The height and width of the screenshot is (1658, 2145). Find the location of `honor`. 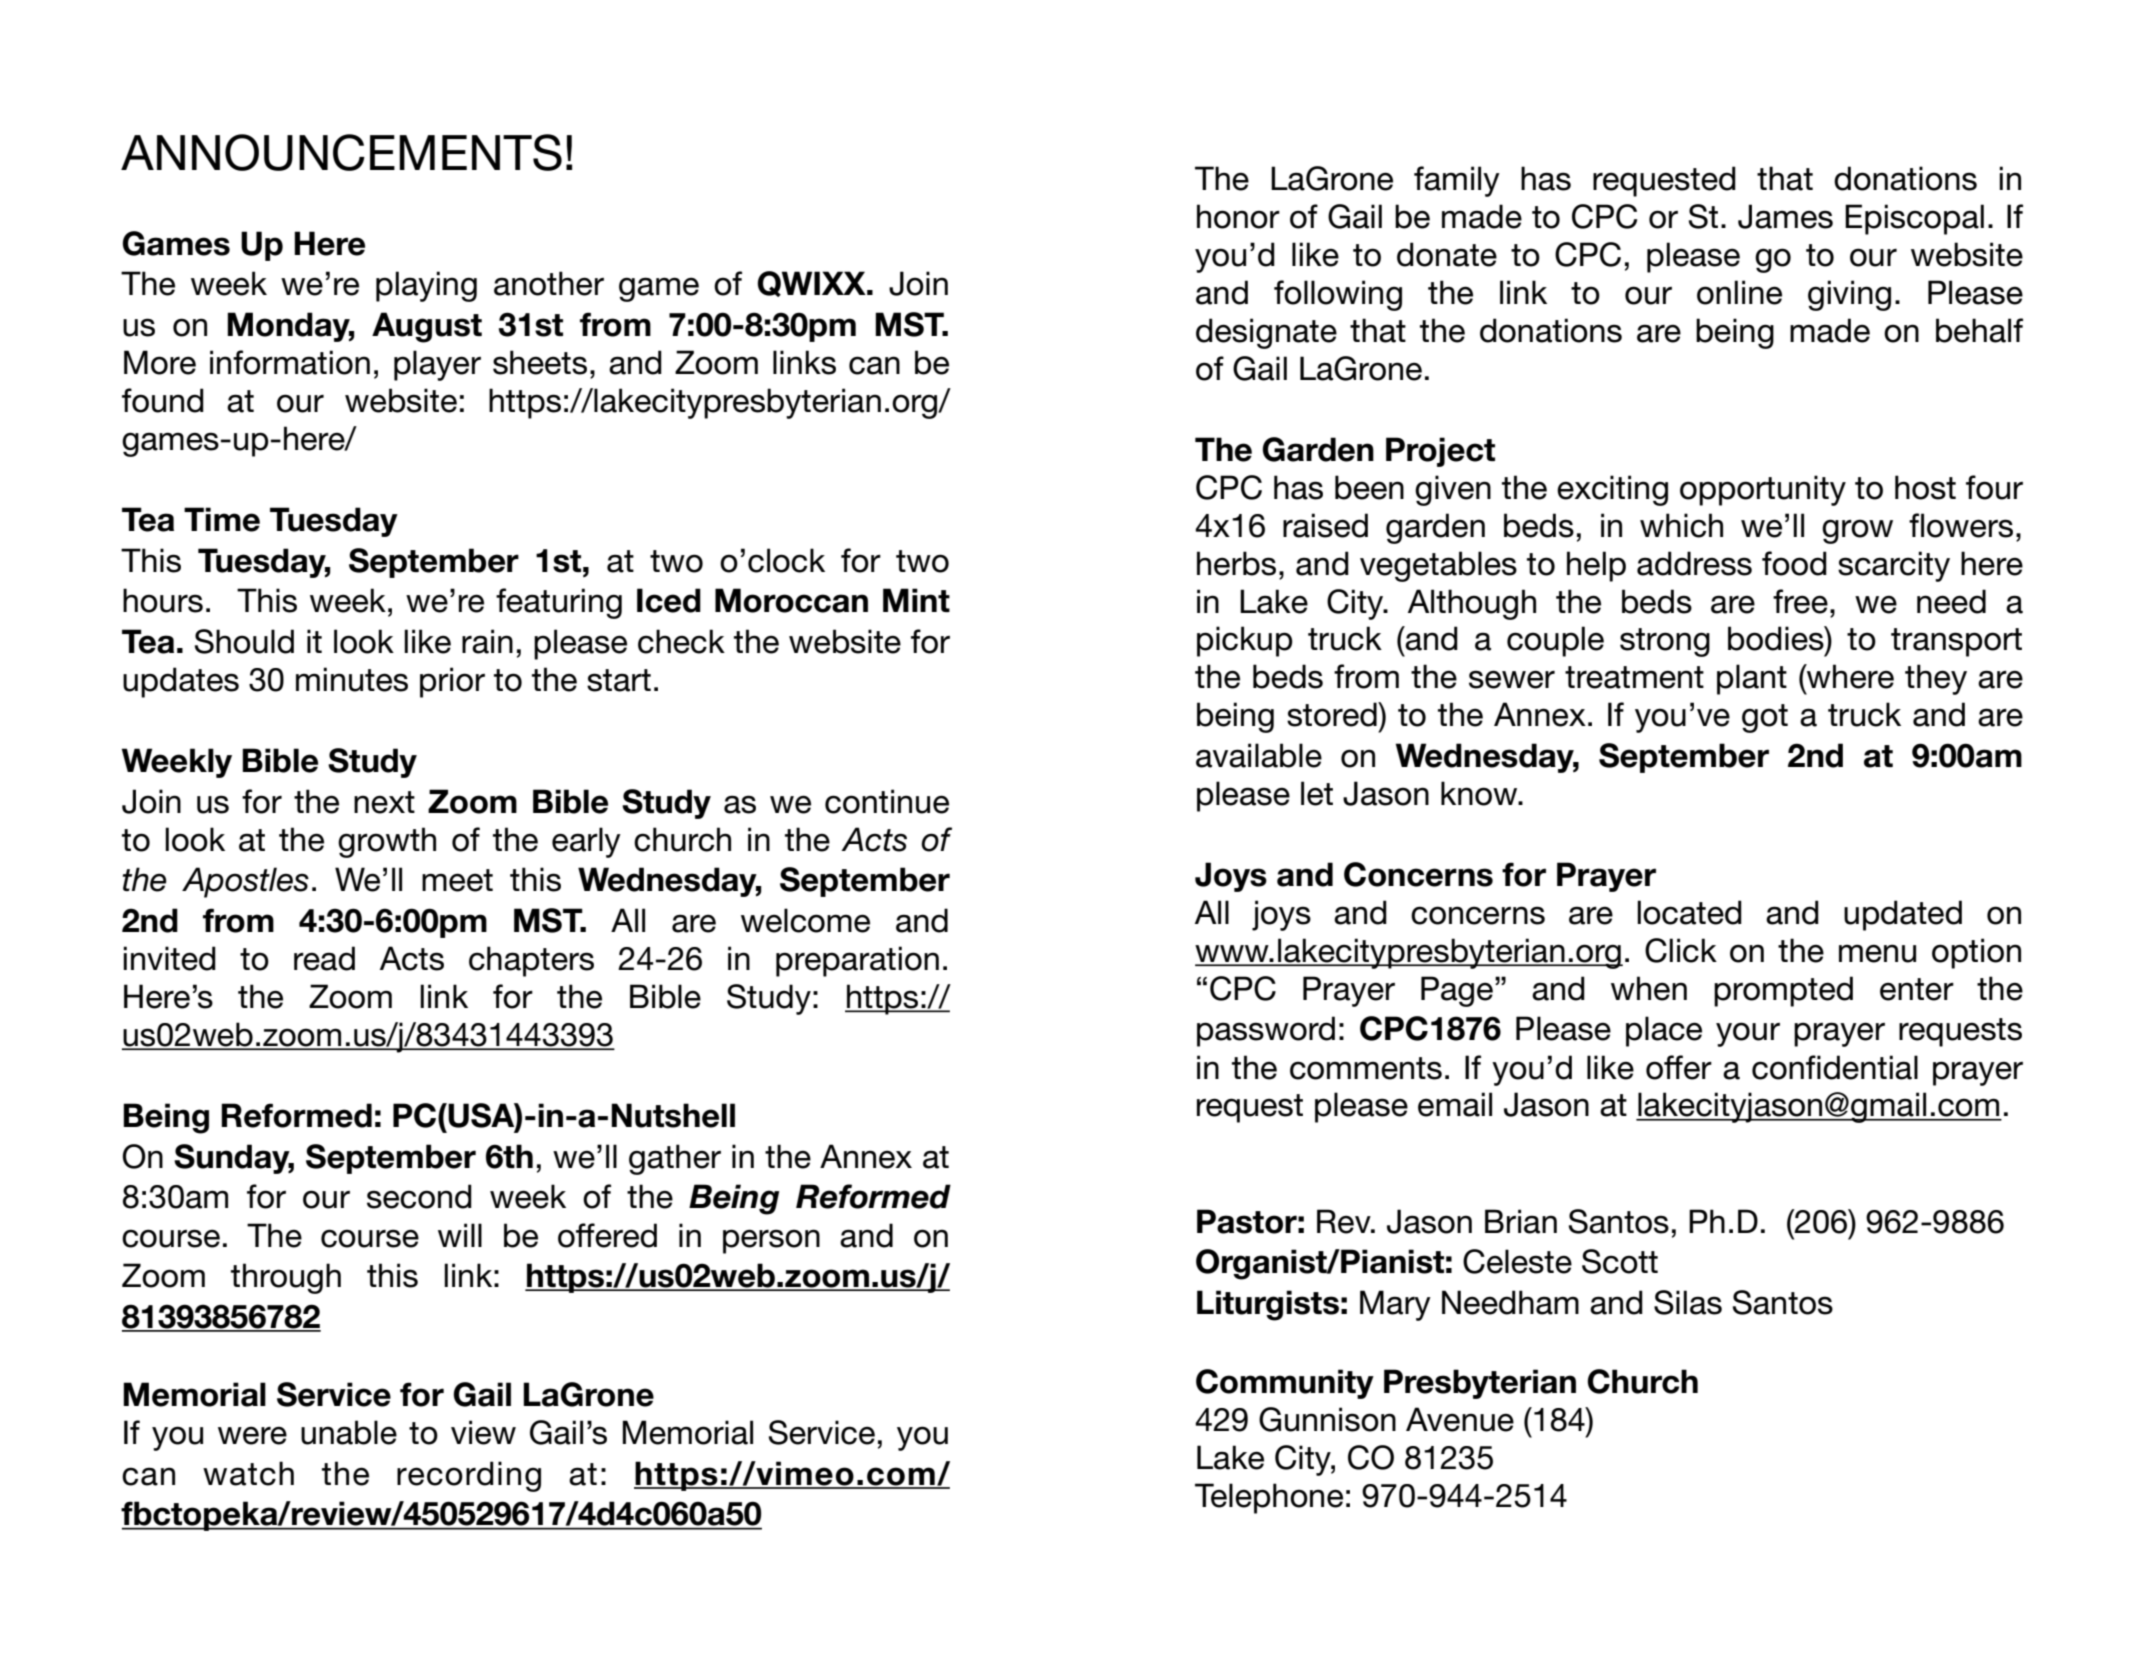

honor is located at coordinates (1238, 216).
